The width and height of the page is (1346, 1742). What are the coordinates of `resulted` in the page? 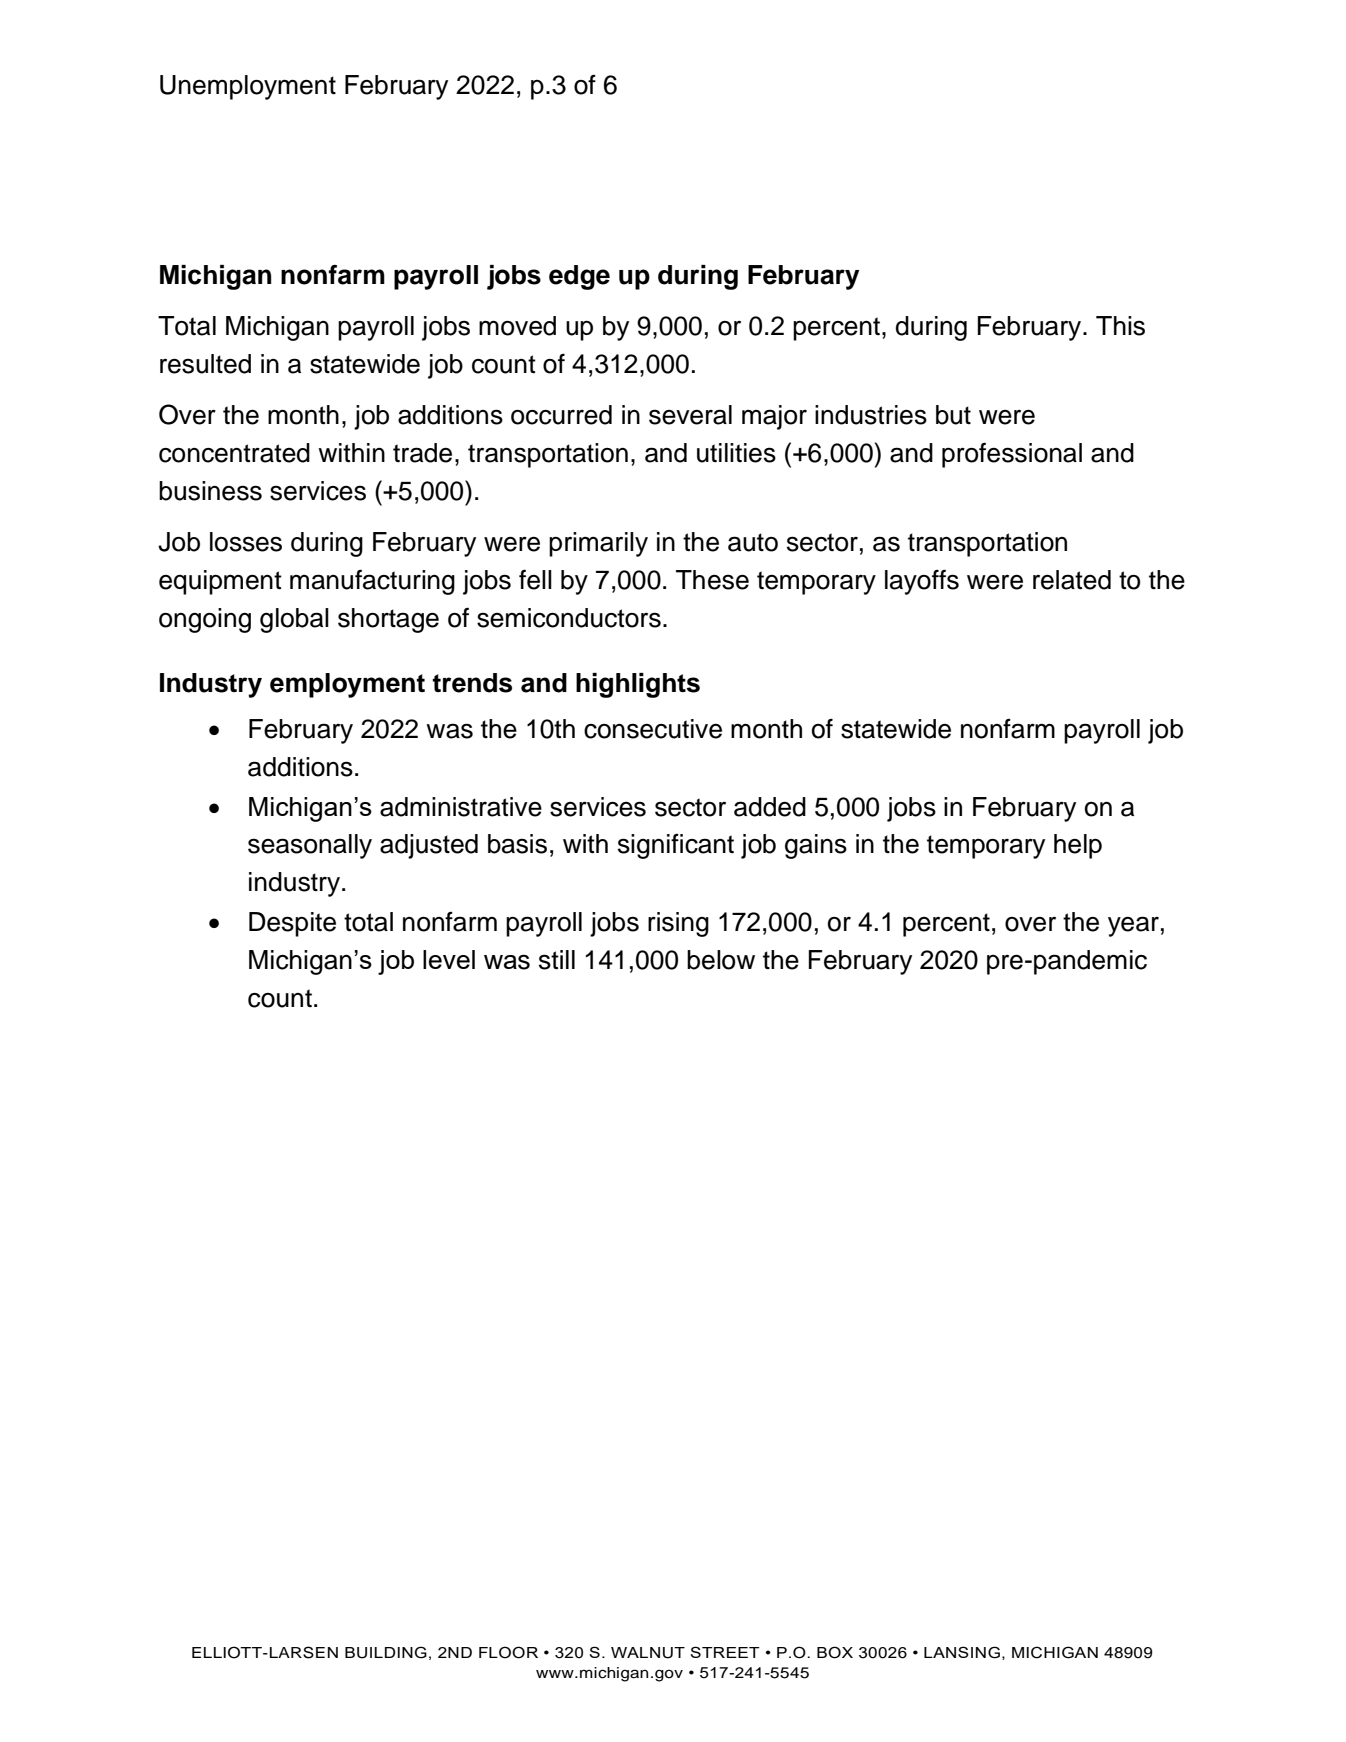 It's located at (205, 364).
